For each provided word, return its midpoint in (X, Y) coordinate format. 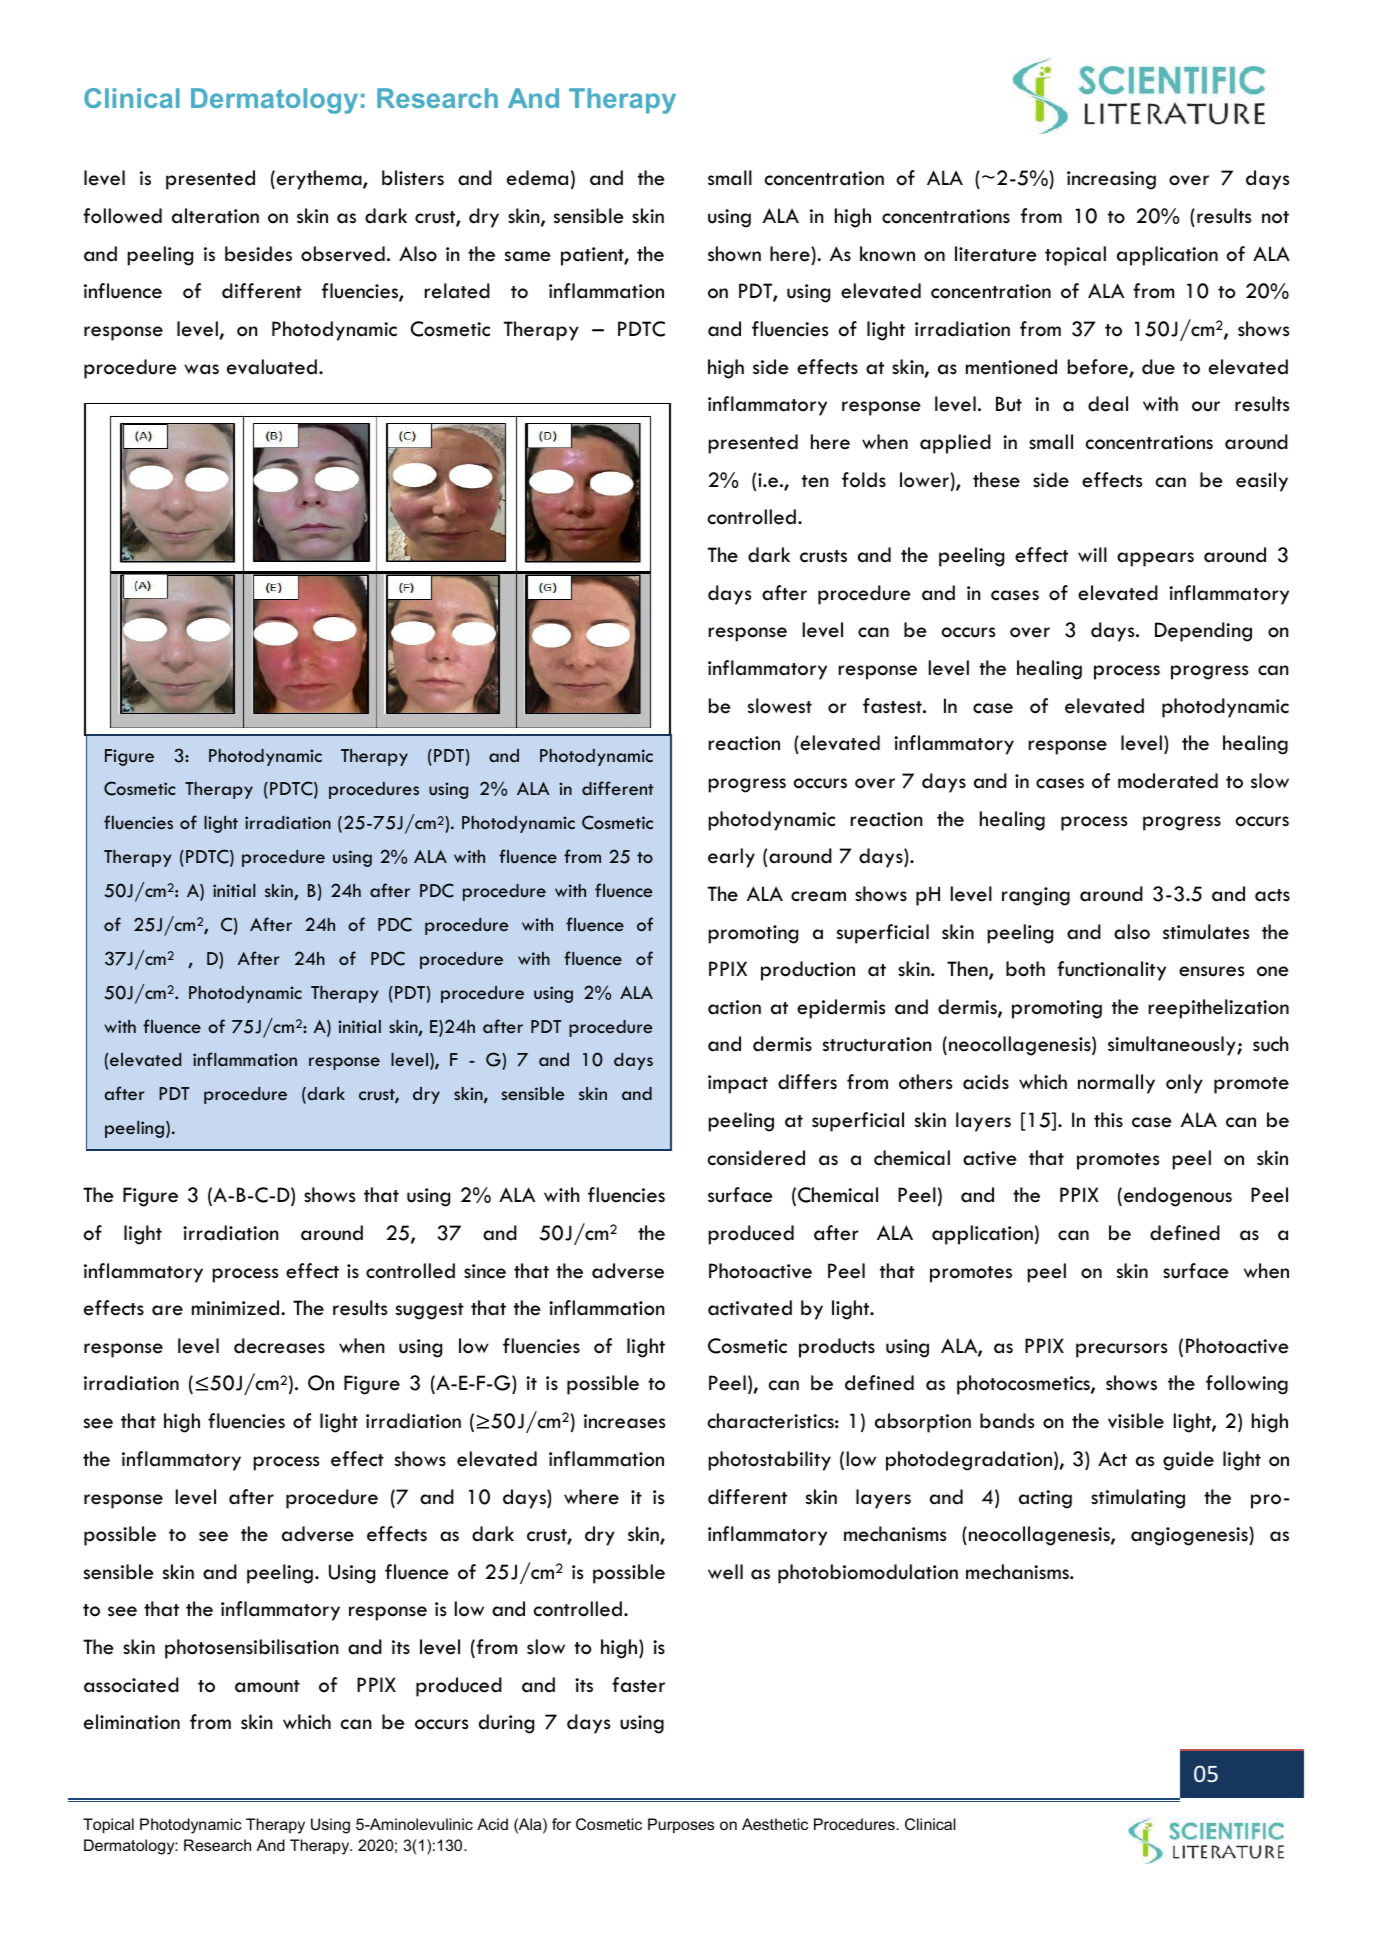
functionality (1111, 971)
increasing (1111, 180)
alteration (215, 216)
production (808, 971)
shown (734, 254)
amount (267, 1686)
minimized (237, 1308)
